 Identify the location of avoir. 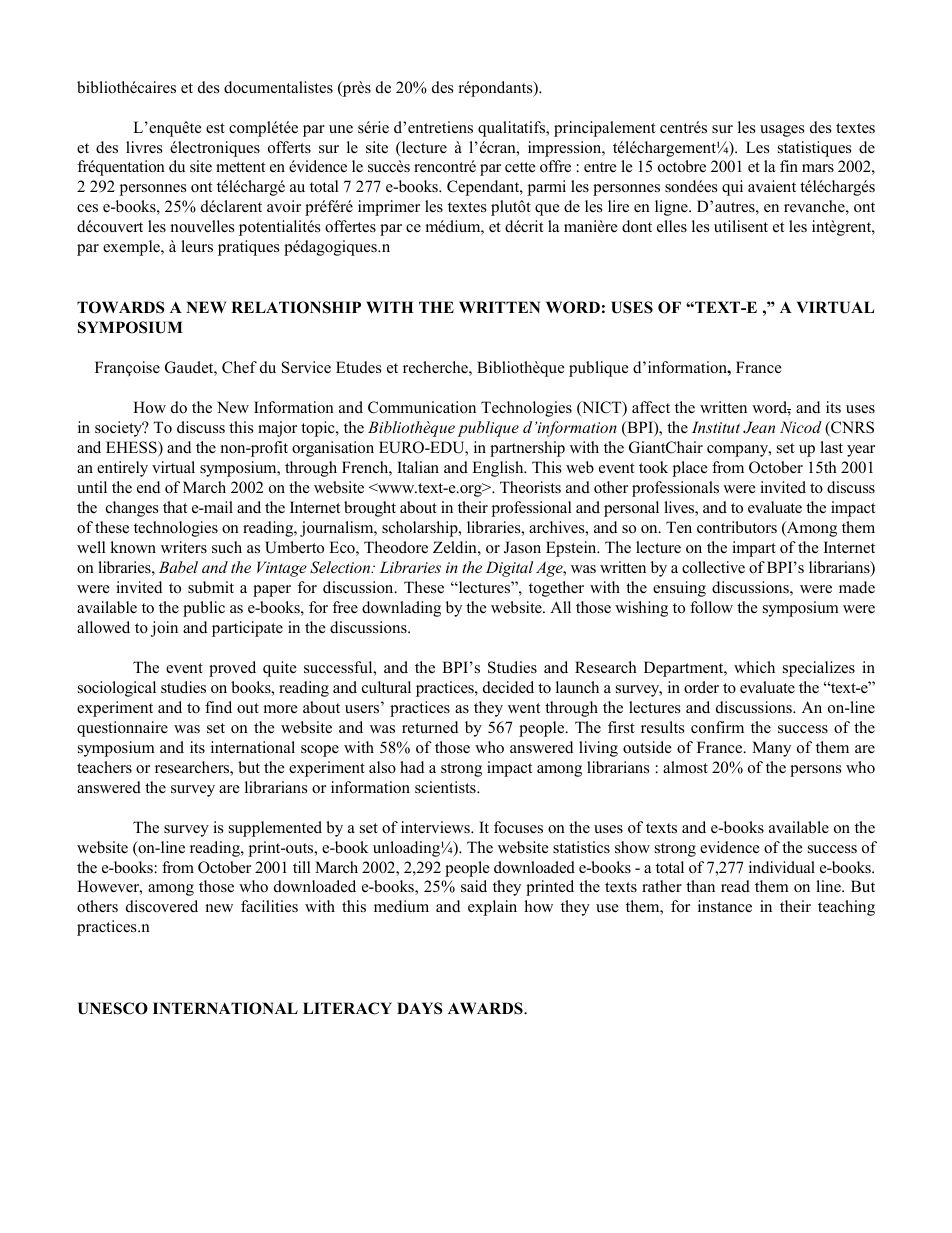
(284, 206).
